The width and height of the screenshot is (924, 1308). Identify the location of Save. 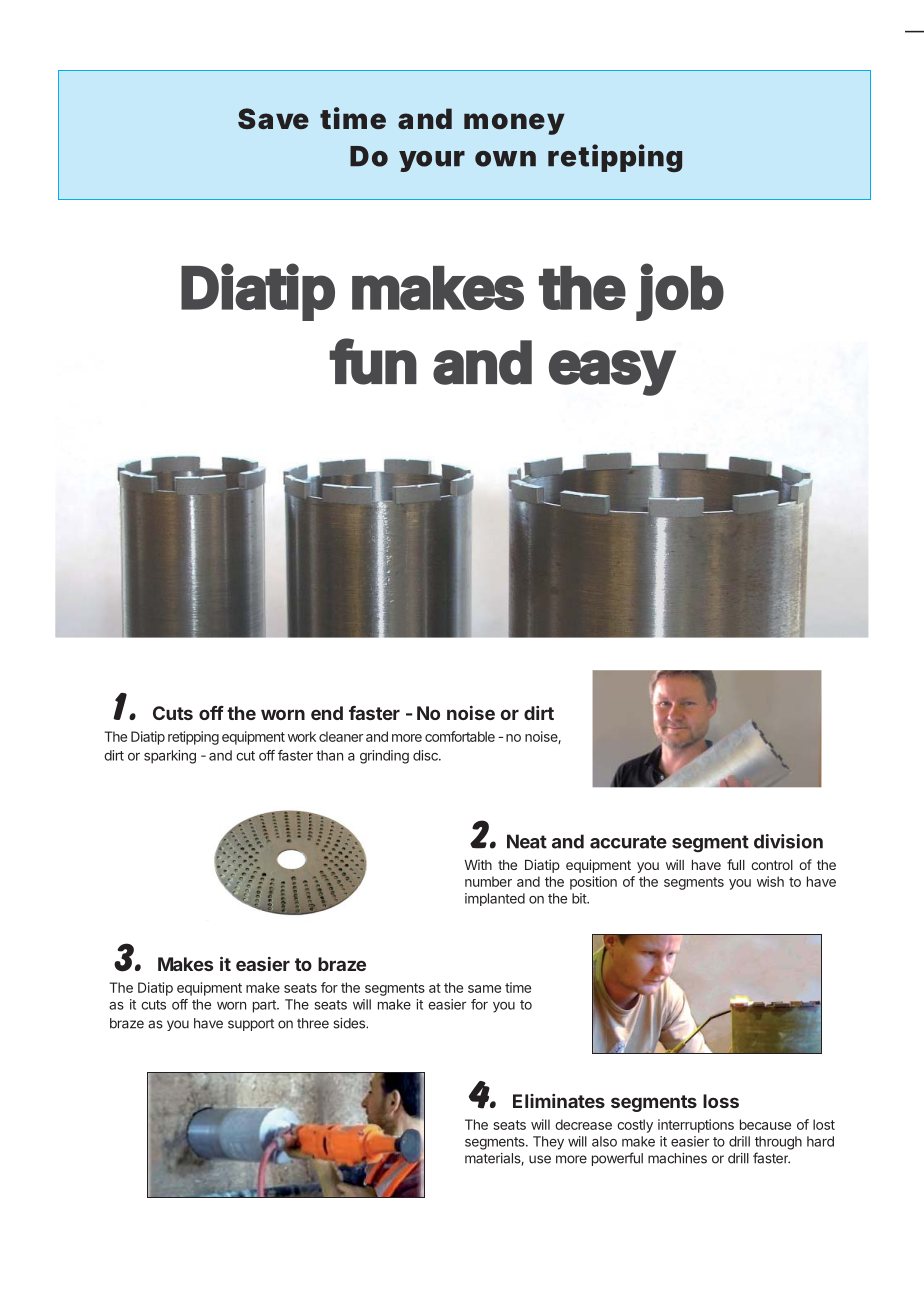
(273, 118).
